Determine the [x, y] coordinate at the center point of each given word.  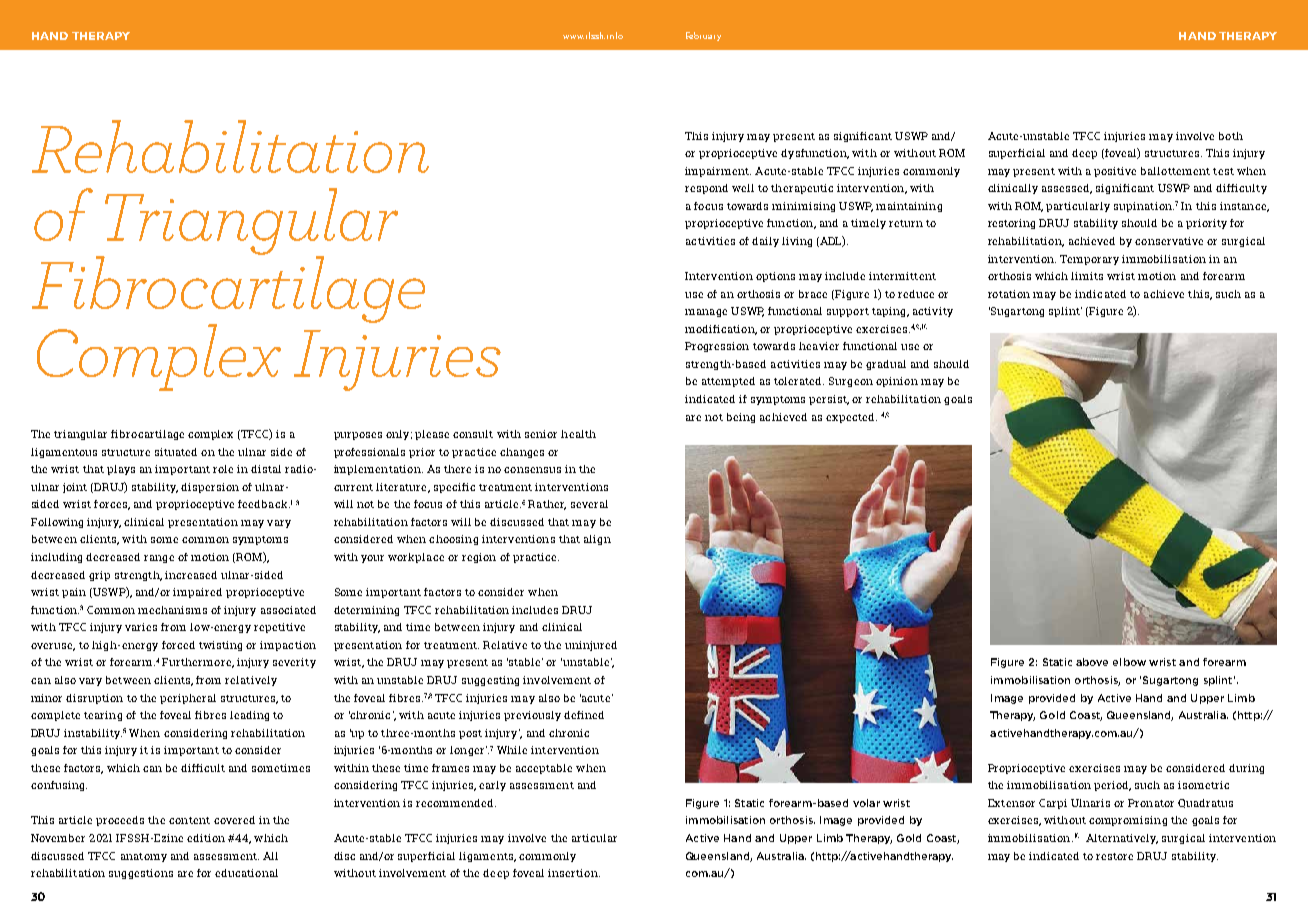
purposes [358, 436]
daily [765, 242]
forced [178, 645]
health [578, 434]
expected [851, 418]
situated [176, 452]
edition [206, 838]
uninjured [591, 646]
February [703, 36]
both [1231, 136]
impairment [718, 172]
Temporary [1089, 260]
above [1092, 662]
